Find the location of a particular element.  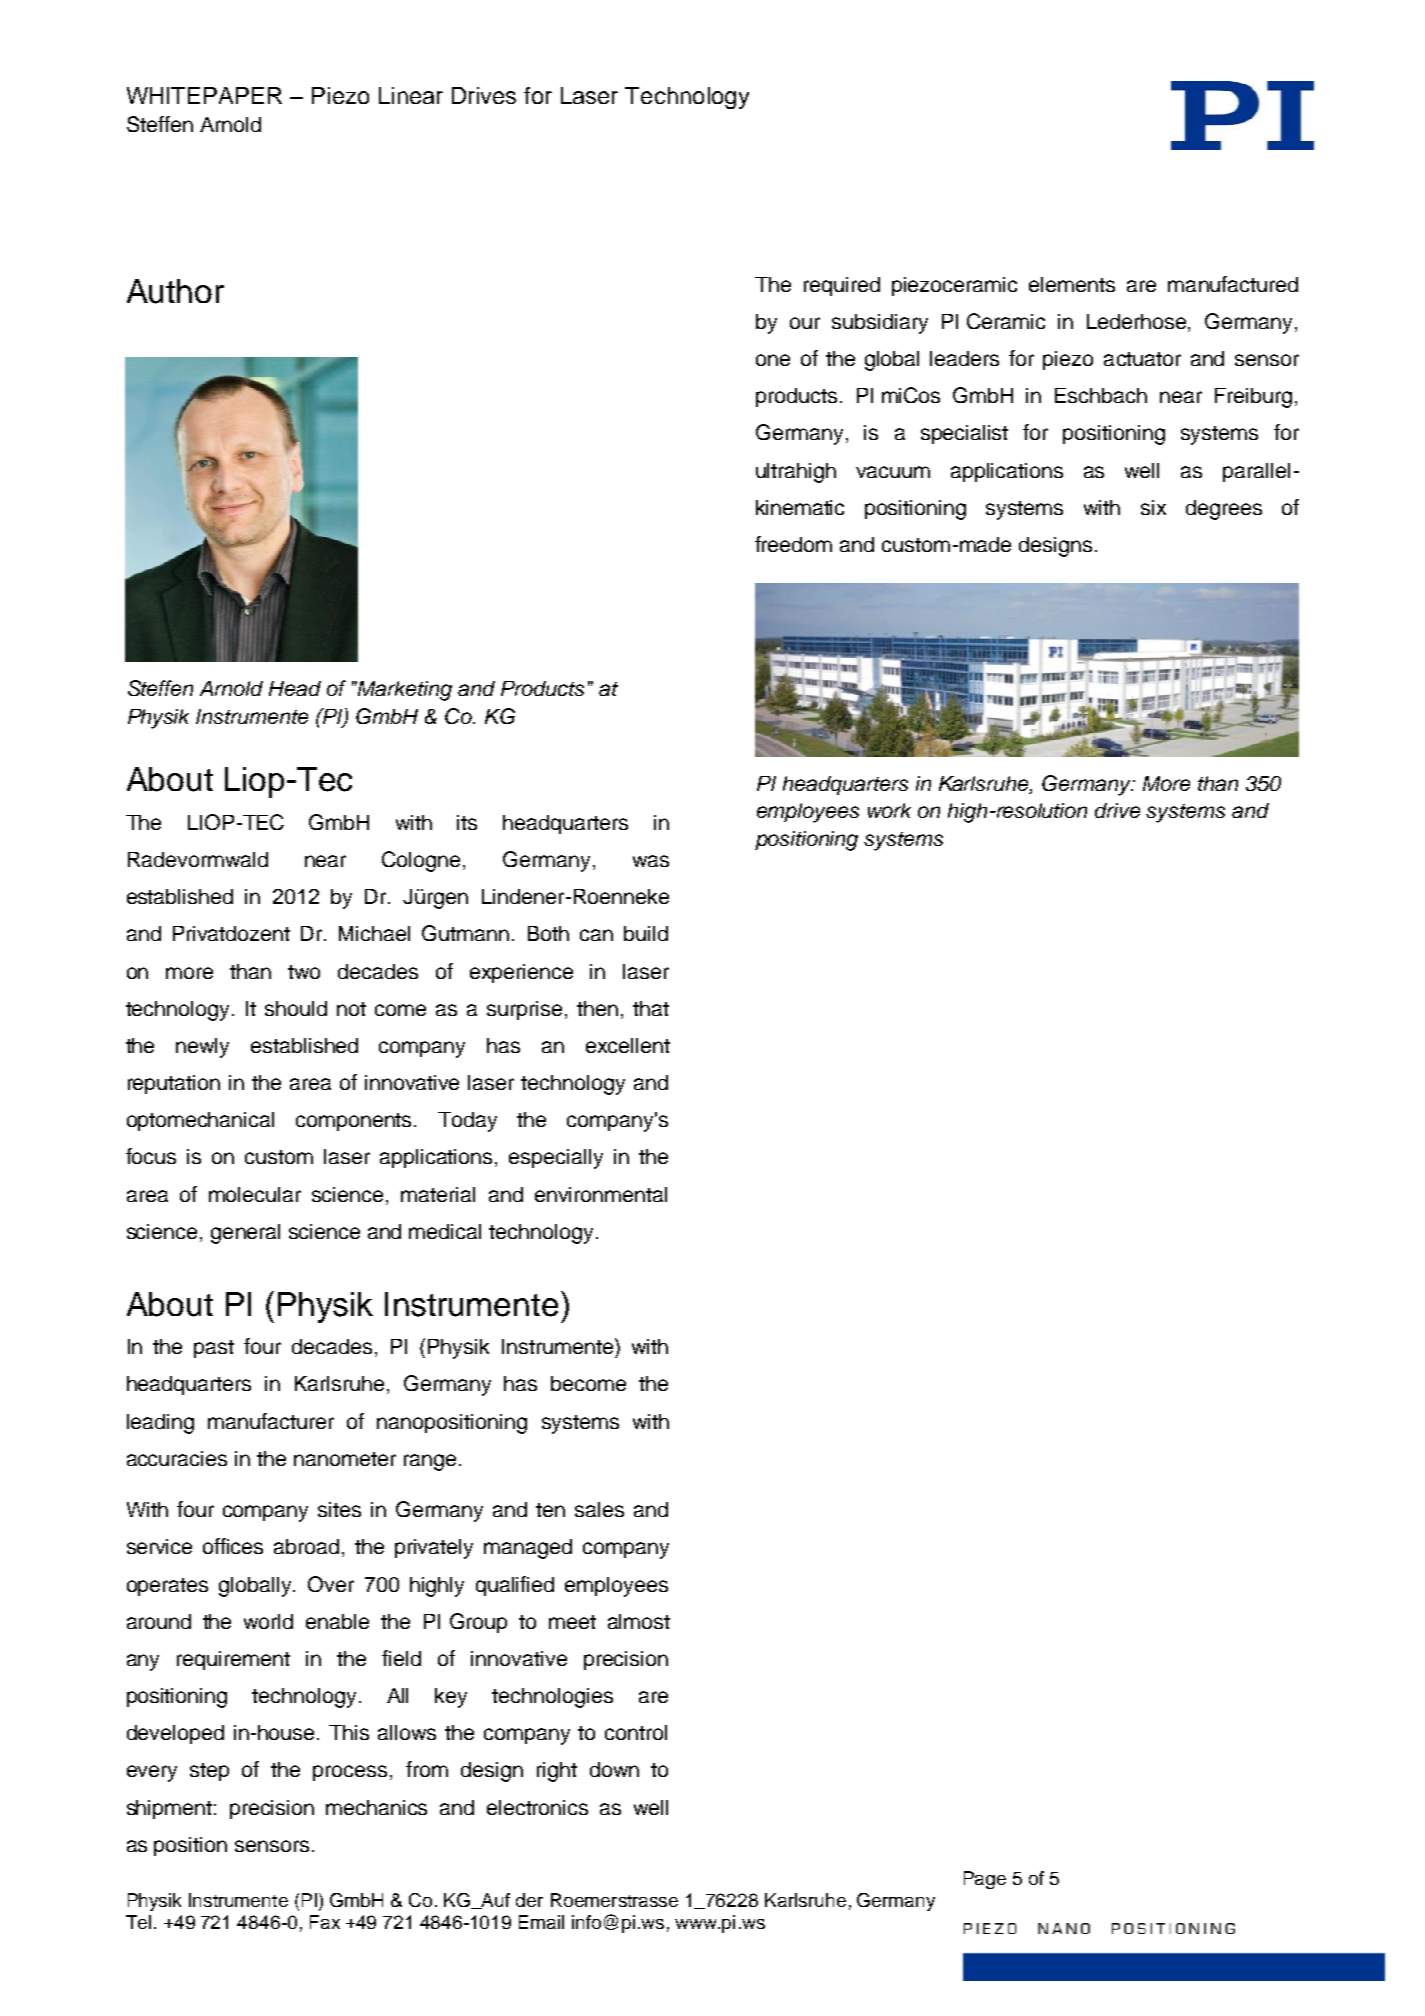

abroad is located at coordinates (306, 1546).
